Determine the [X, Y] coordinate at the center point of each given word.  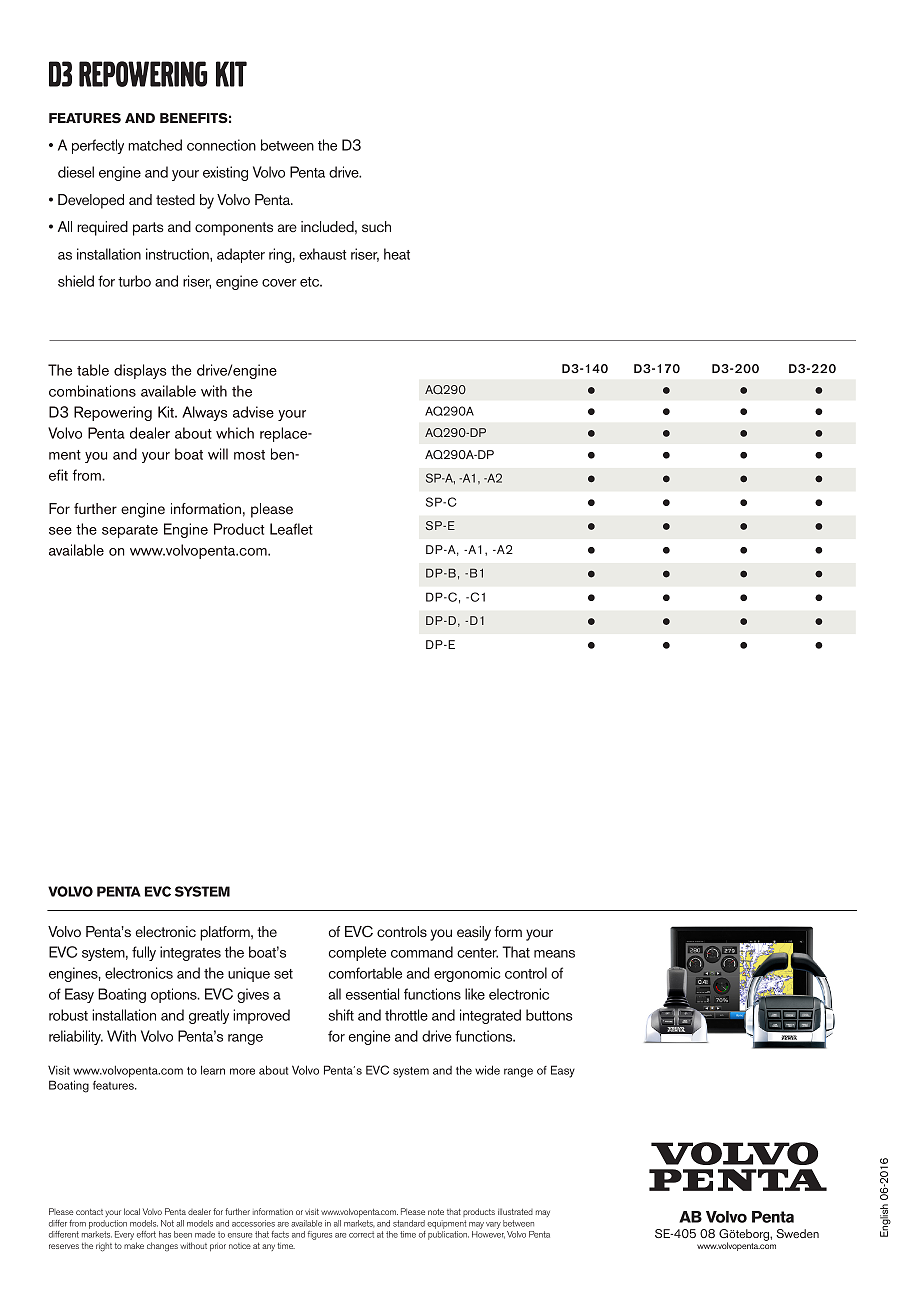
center [477, 953]
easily [474, 933]
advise [253, 412]
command [422, 952]
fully [144, 953]
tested [175, 199]
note [436, 1212]
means [554, 954]
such [376, 226]
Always [204, 413]
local [132, 1211]
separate [130, 531]
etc [311, 282]
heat [397, 254]
